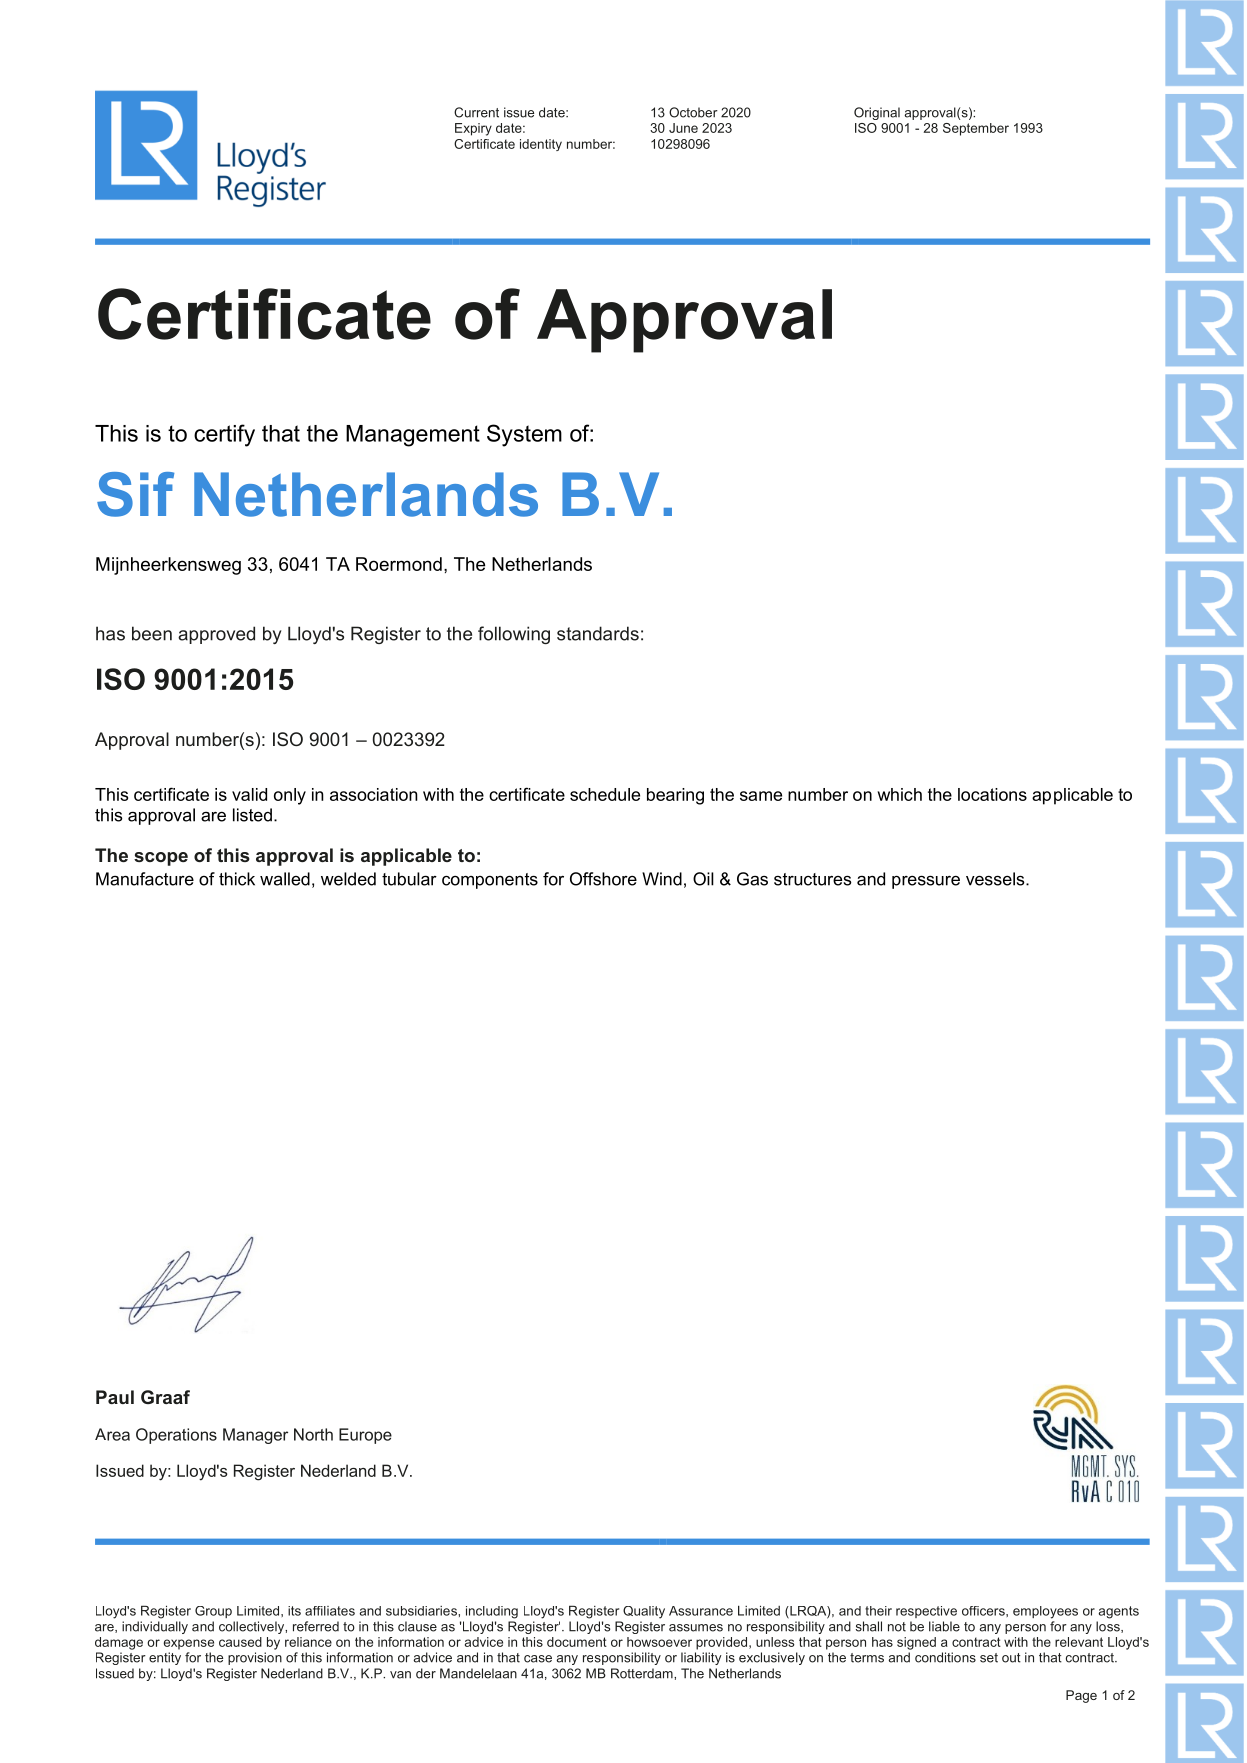  I want to click on caused, so click(240, 1642).
